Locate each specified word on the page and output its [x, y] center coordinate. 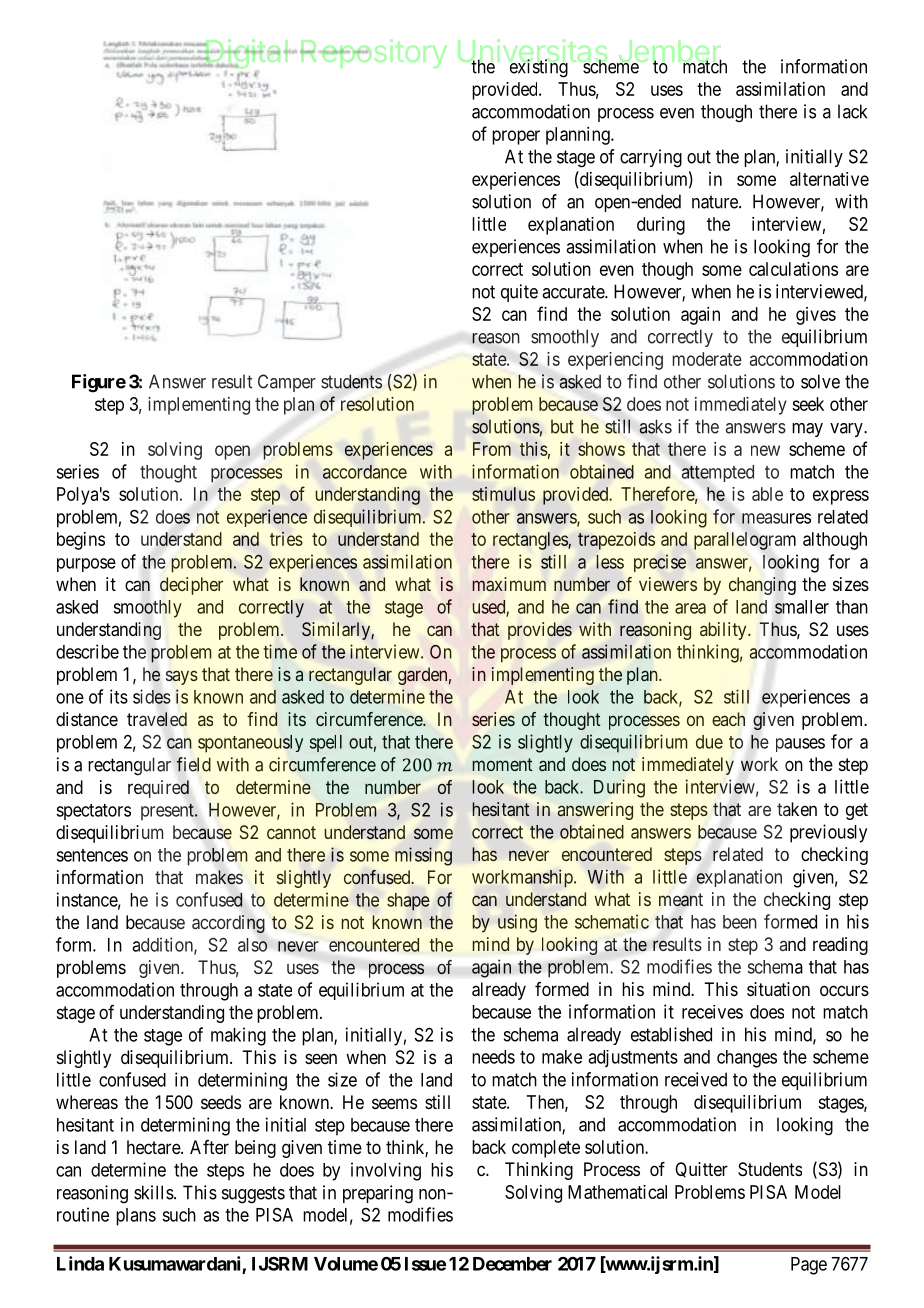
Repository [374, 53]
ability [724, 631]
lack [852, 111]
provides [540, 631]
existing [538, 68]
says [182, 677]
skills [154, 1192]
